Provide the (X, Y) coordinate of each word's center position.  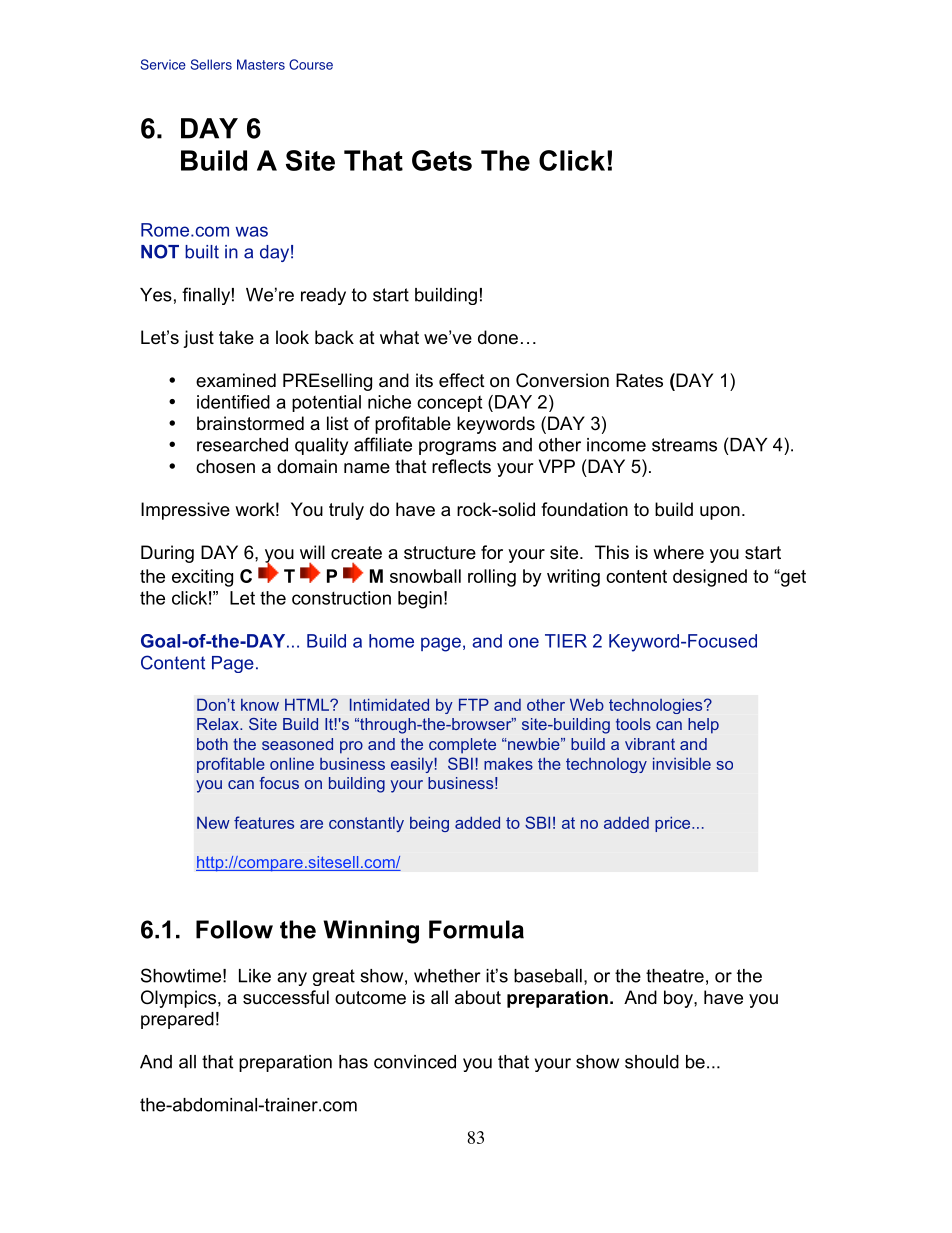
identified (233, 402)
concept (449, 404)
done (498, 337)
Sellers (211, 64)
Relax (219, 724)
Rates (639, 380)
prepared (177, 1020)
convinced (415, 1062)
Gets (442, 160)
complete (462, 746)
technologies (657, 706)
